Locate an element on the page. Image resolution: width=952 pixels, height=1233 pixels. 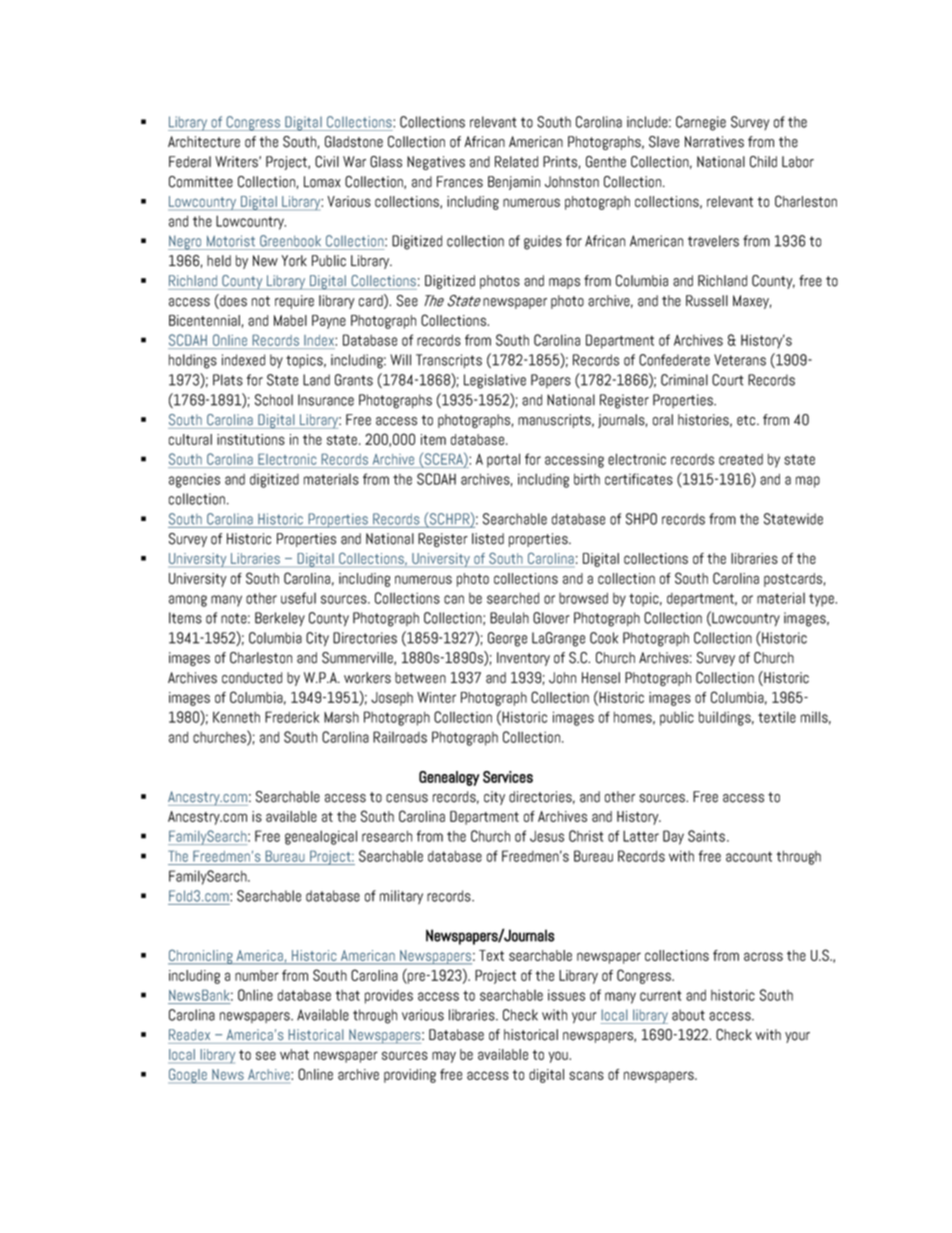
Architecture is located at coordinates (204, 142).
